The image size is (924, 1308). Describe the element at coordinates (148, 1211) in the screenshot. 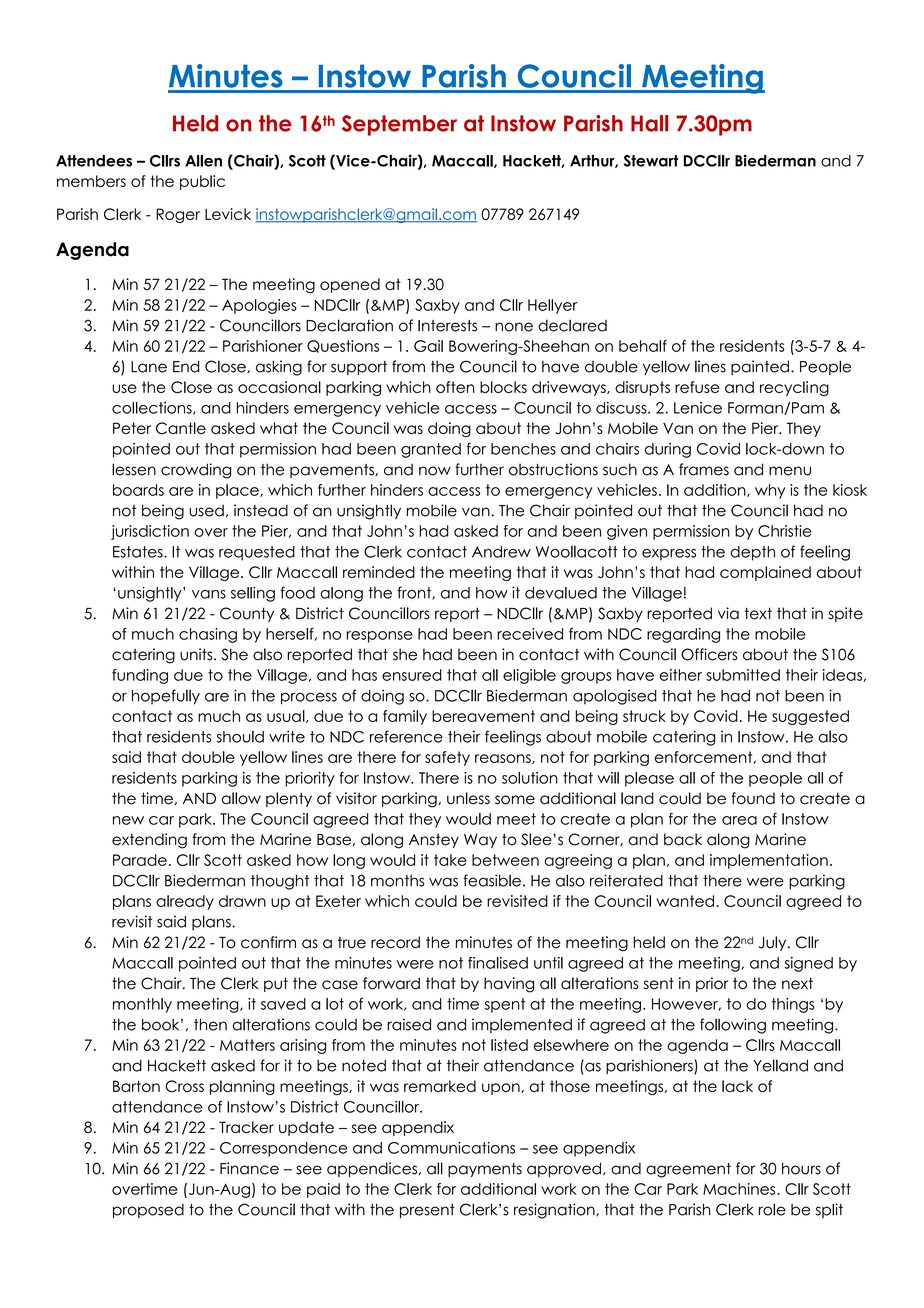

I see `proposed` at that location.
